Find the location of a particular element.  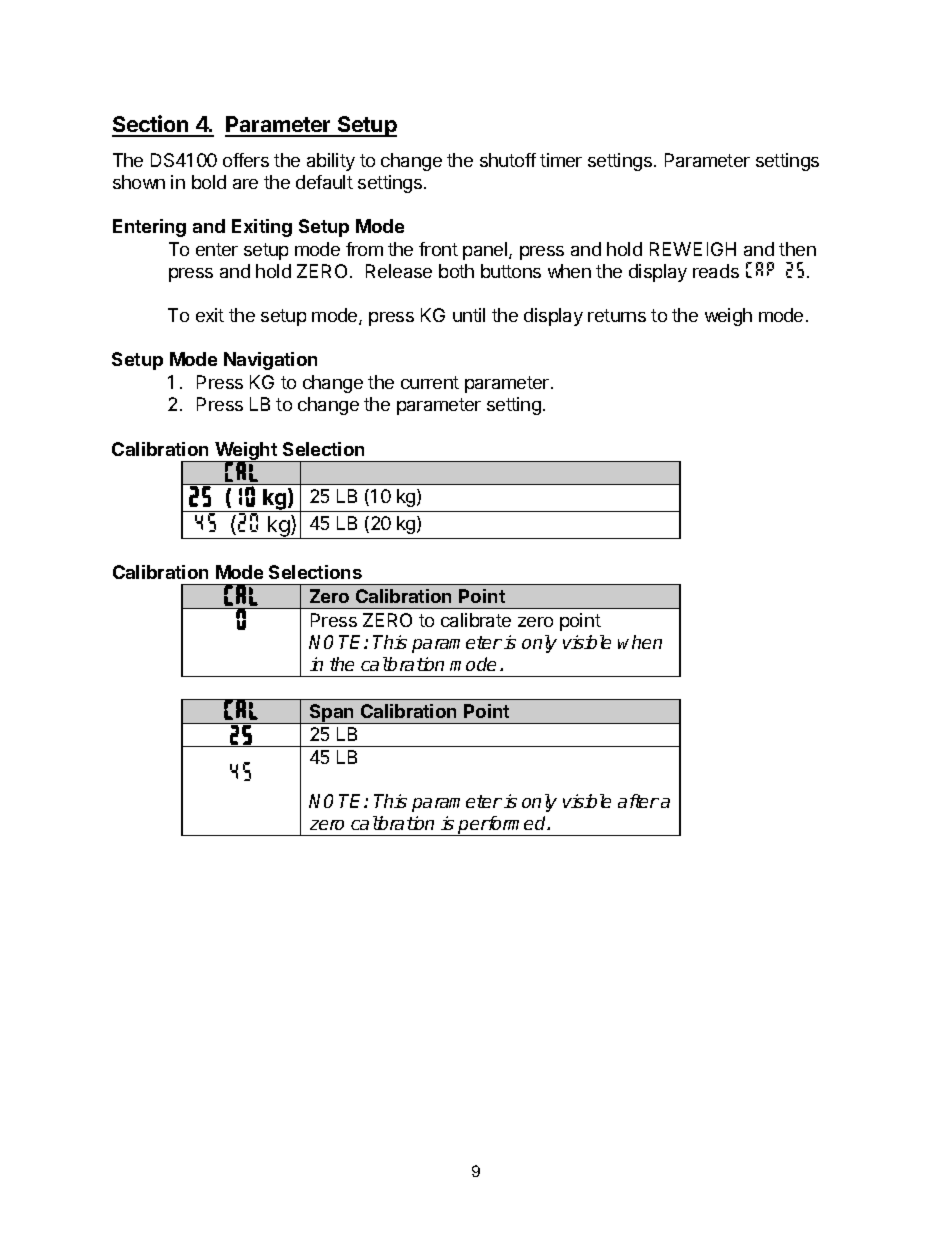

timer is located at coordinates (561, 160).
